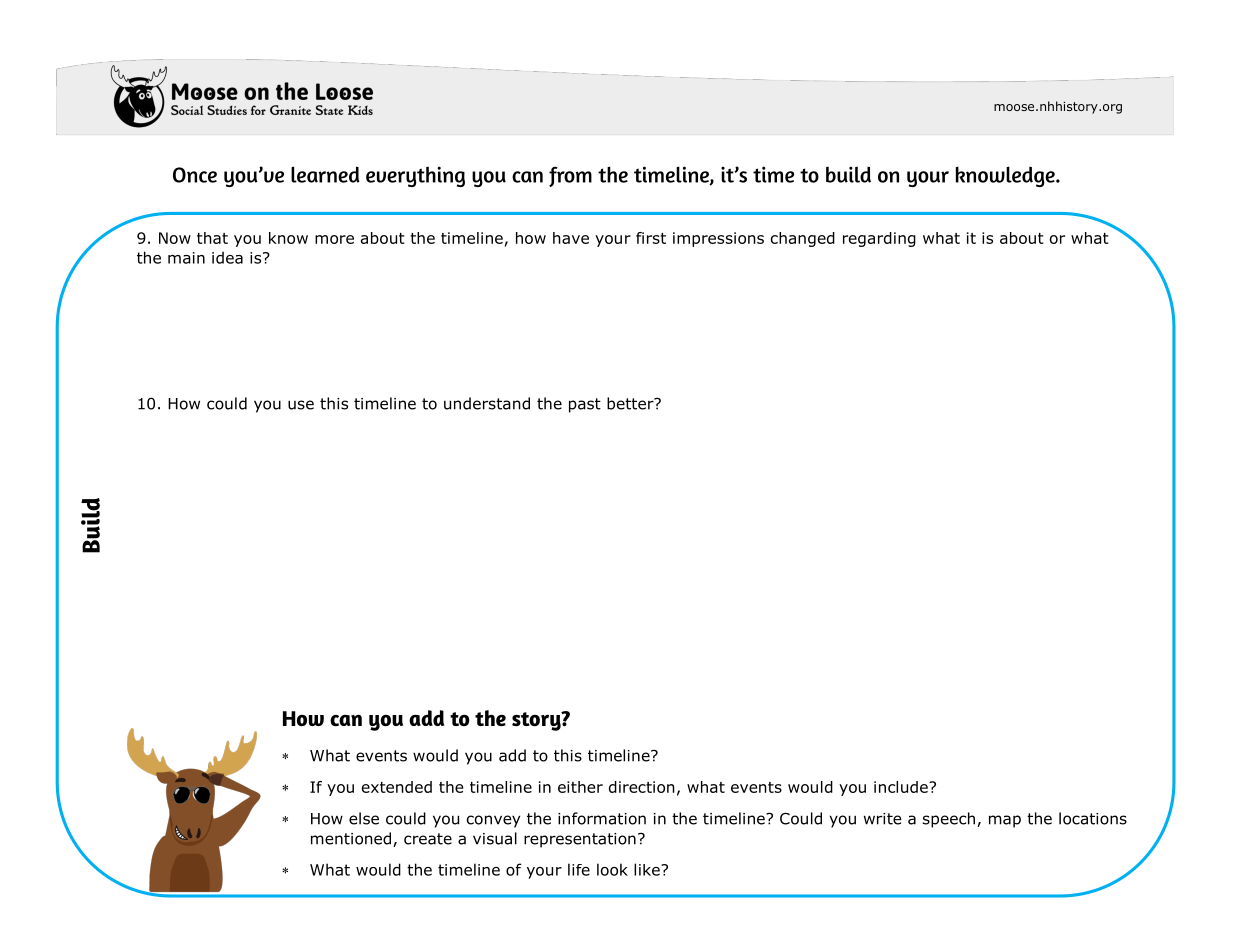  I want to click on first, so click(651, 238).
